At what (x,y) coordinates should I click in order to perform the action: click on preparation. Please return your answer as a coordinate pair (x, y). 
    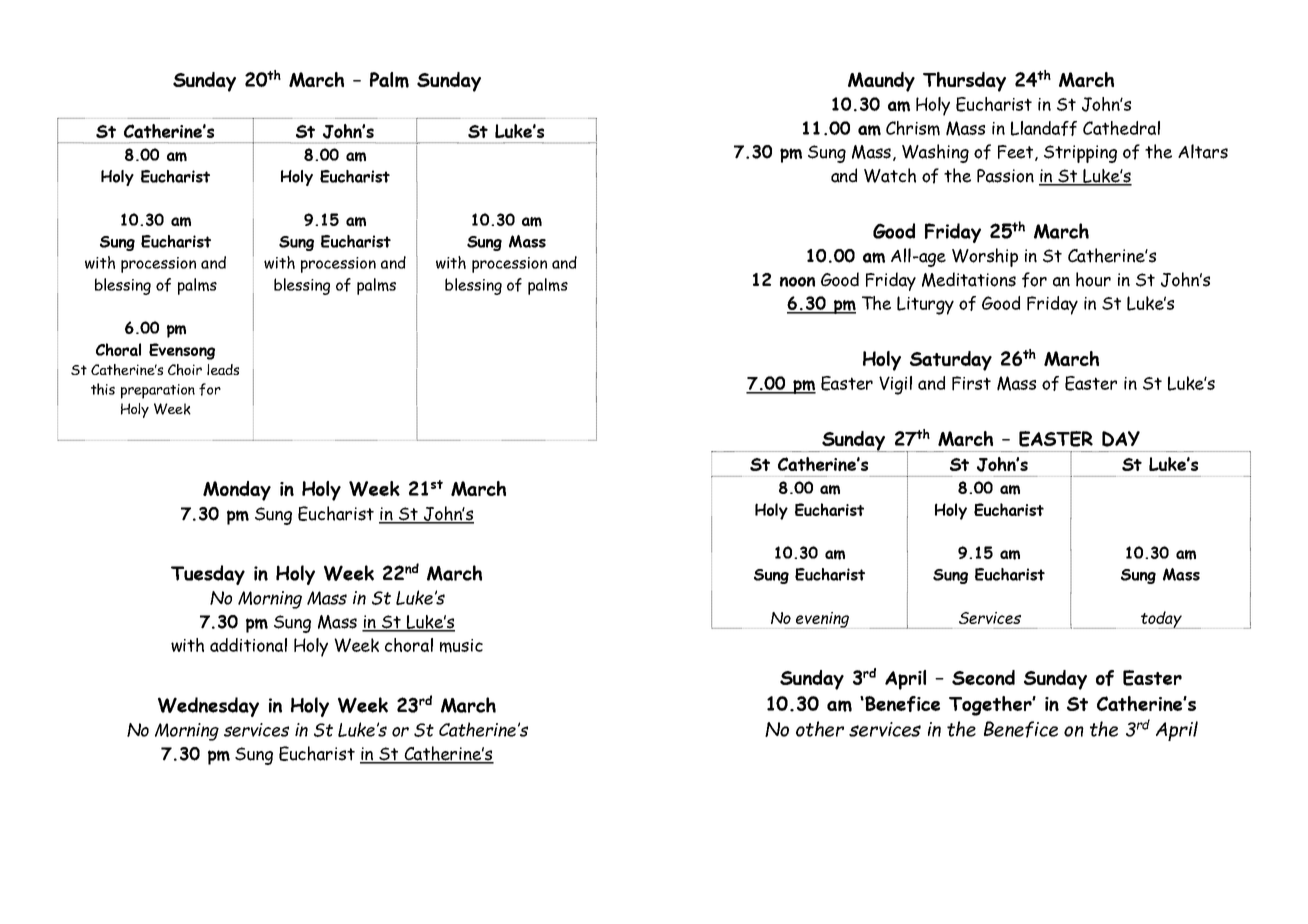
    Looking at the image, I should click on (158, 391).
